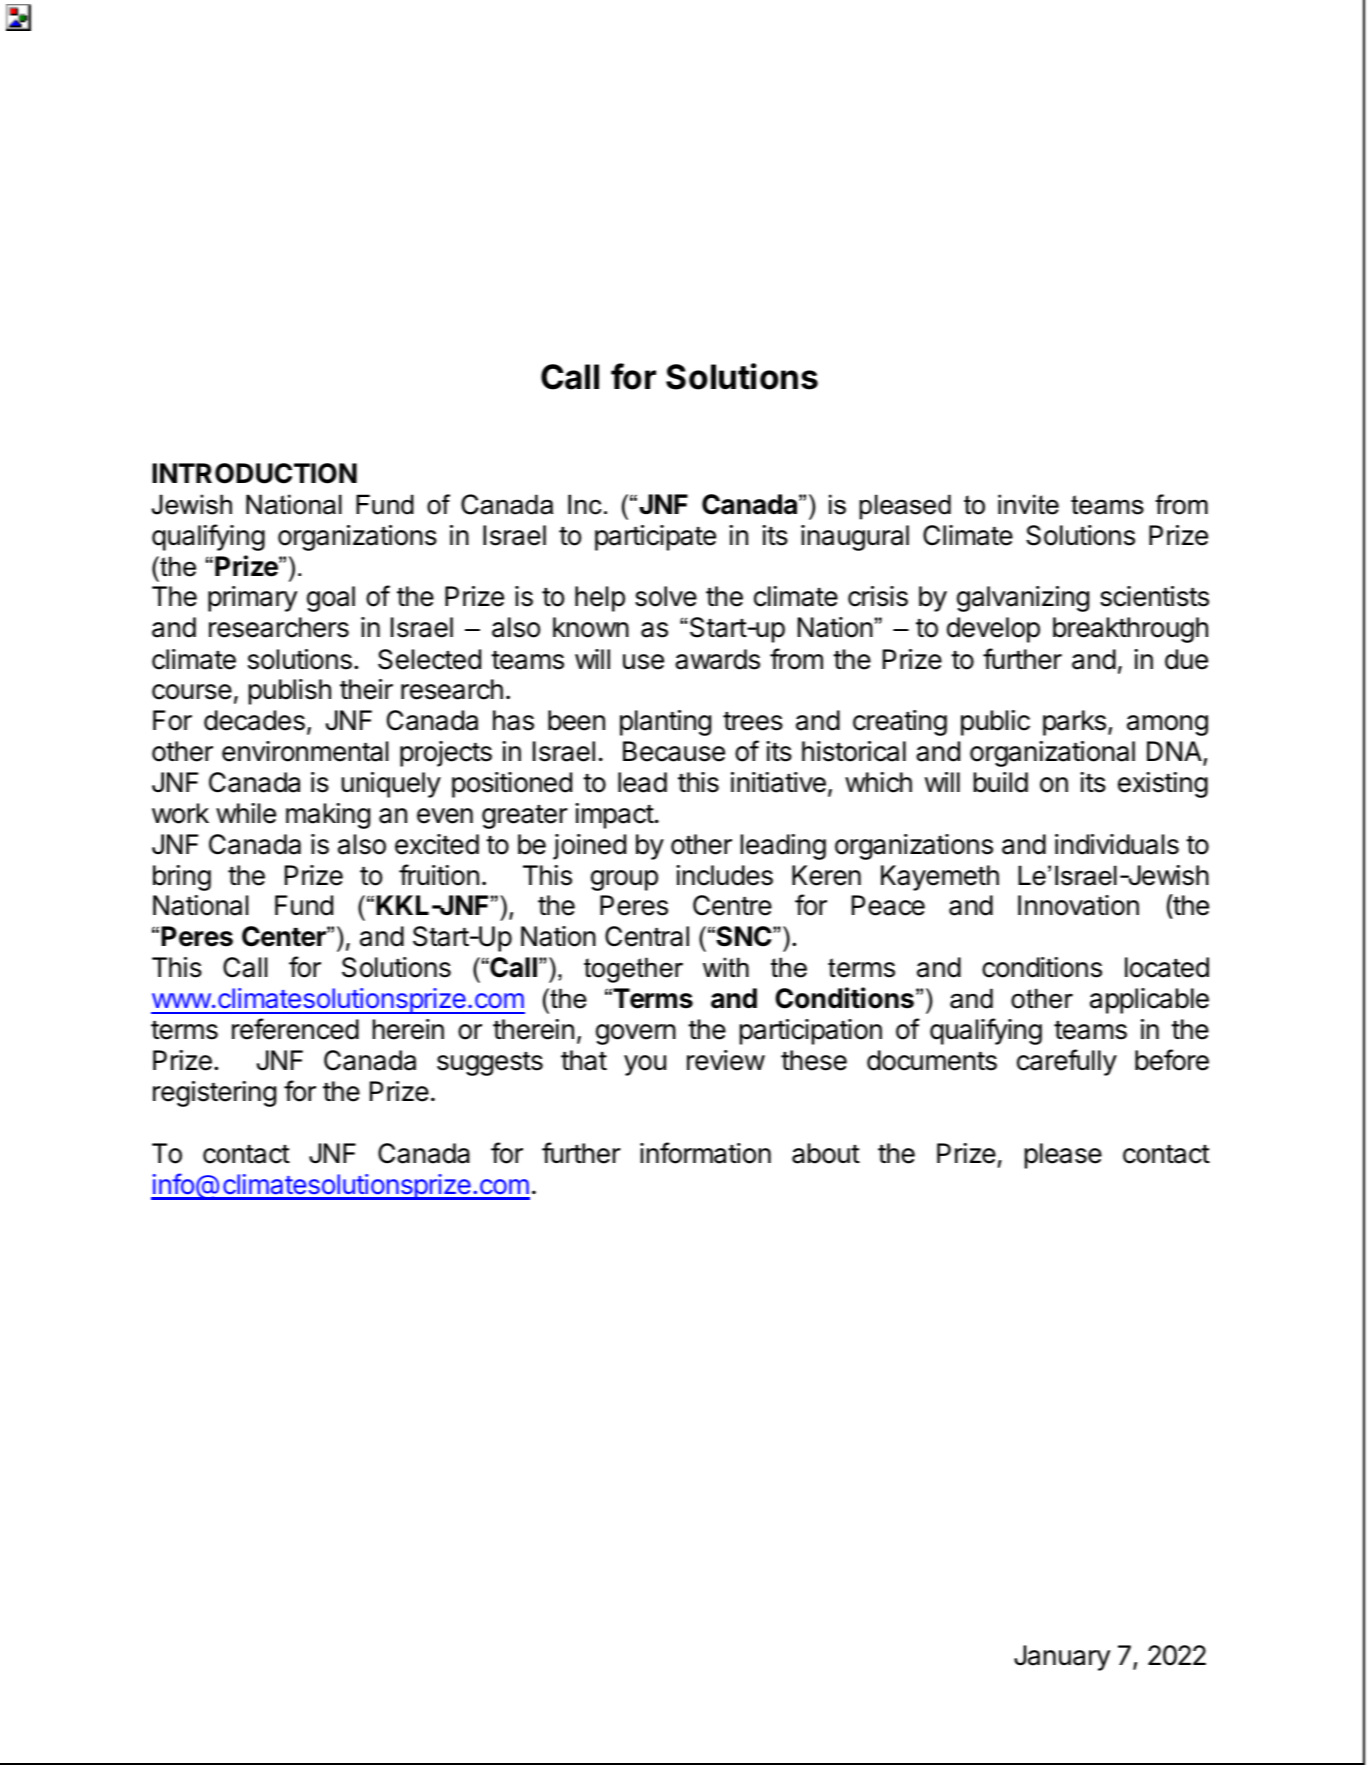 This document has height=1773, width=1370. I want to click on invite, so click(1028, 504).
